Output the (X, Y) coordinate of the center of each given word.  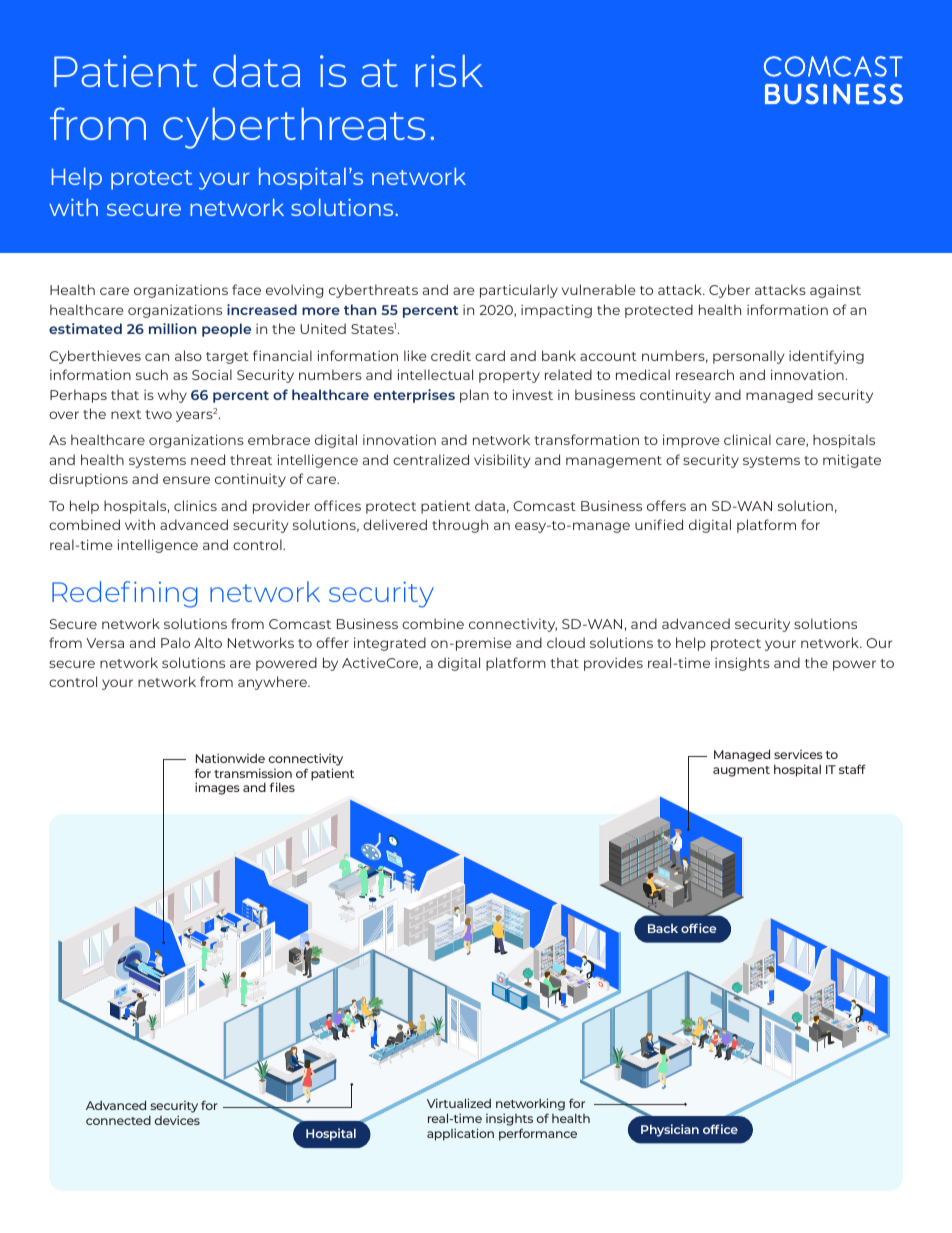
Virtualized (459, 1103)
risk (449, 71)
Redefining (125, 594)
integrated (390, 644)
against (835, 291)
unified (659, 524)
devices (177, 1120)
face (246, 289)
